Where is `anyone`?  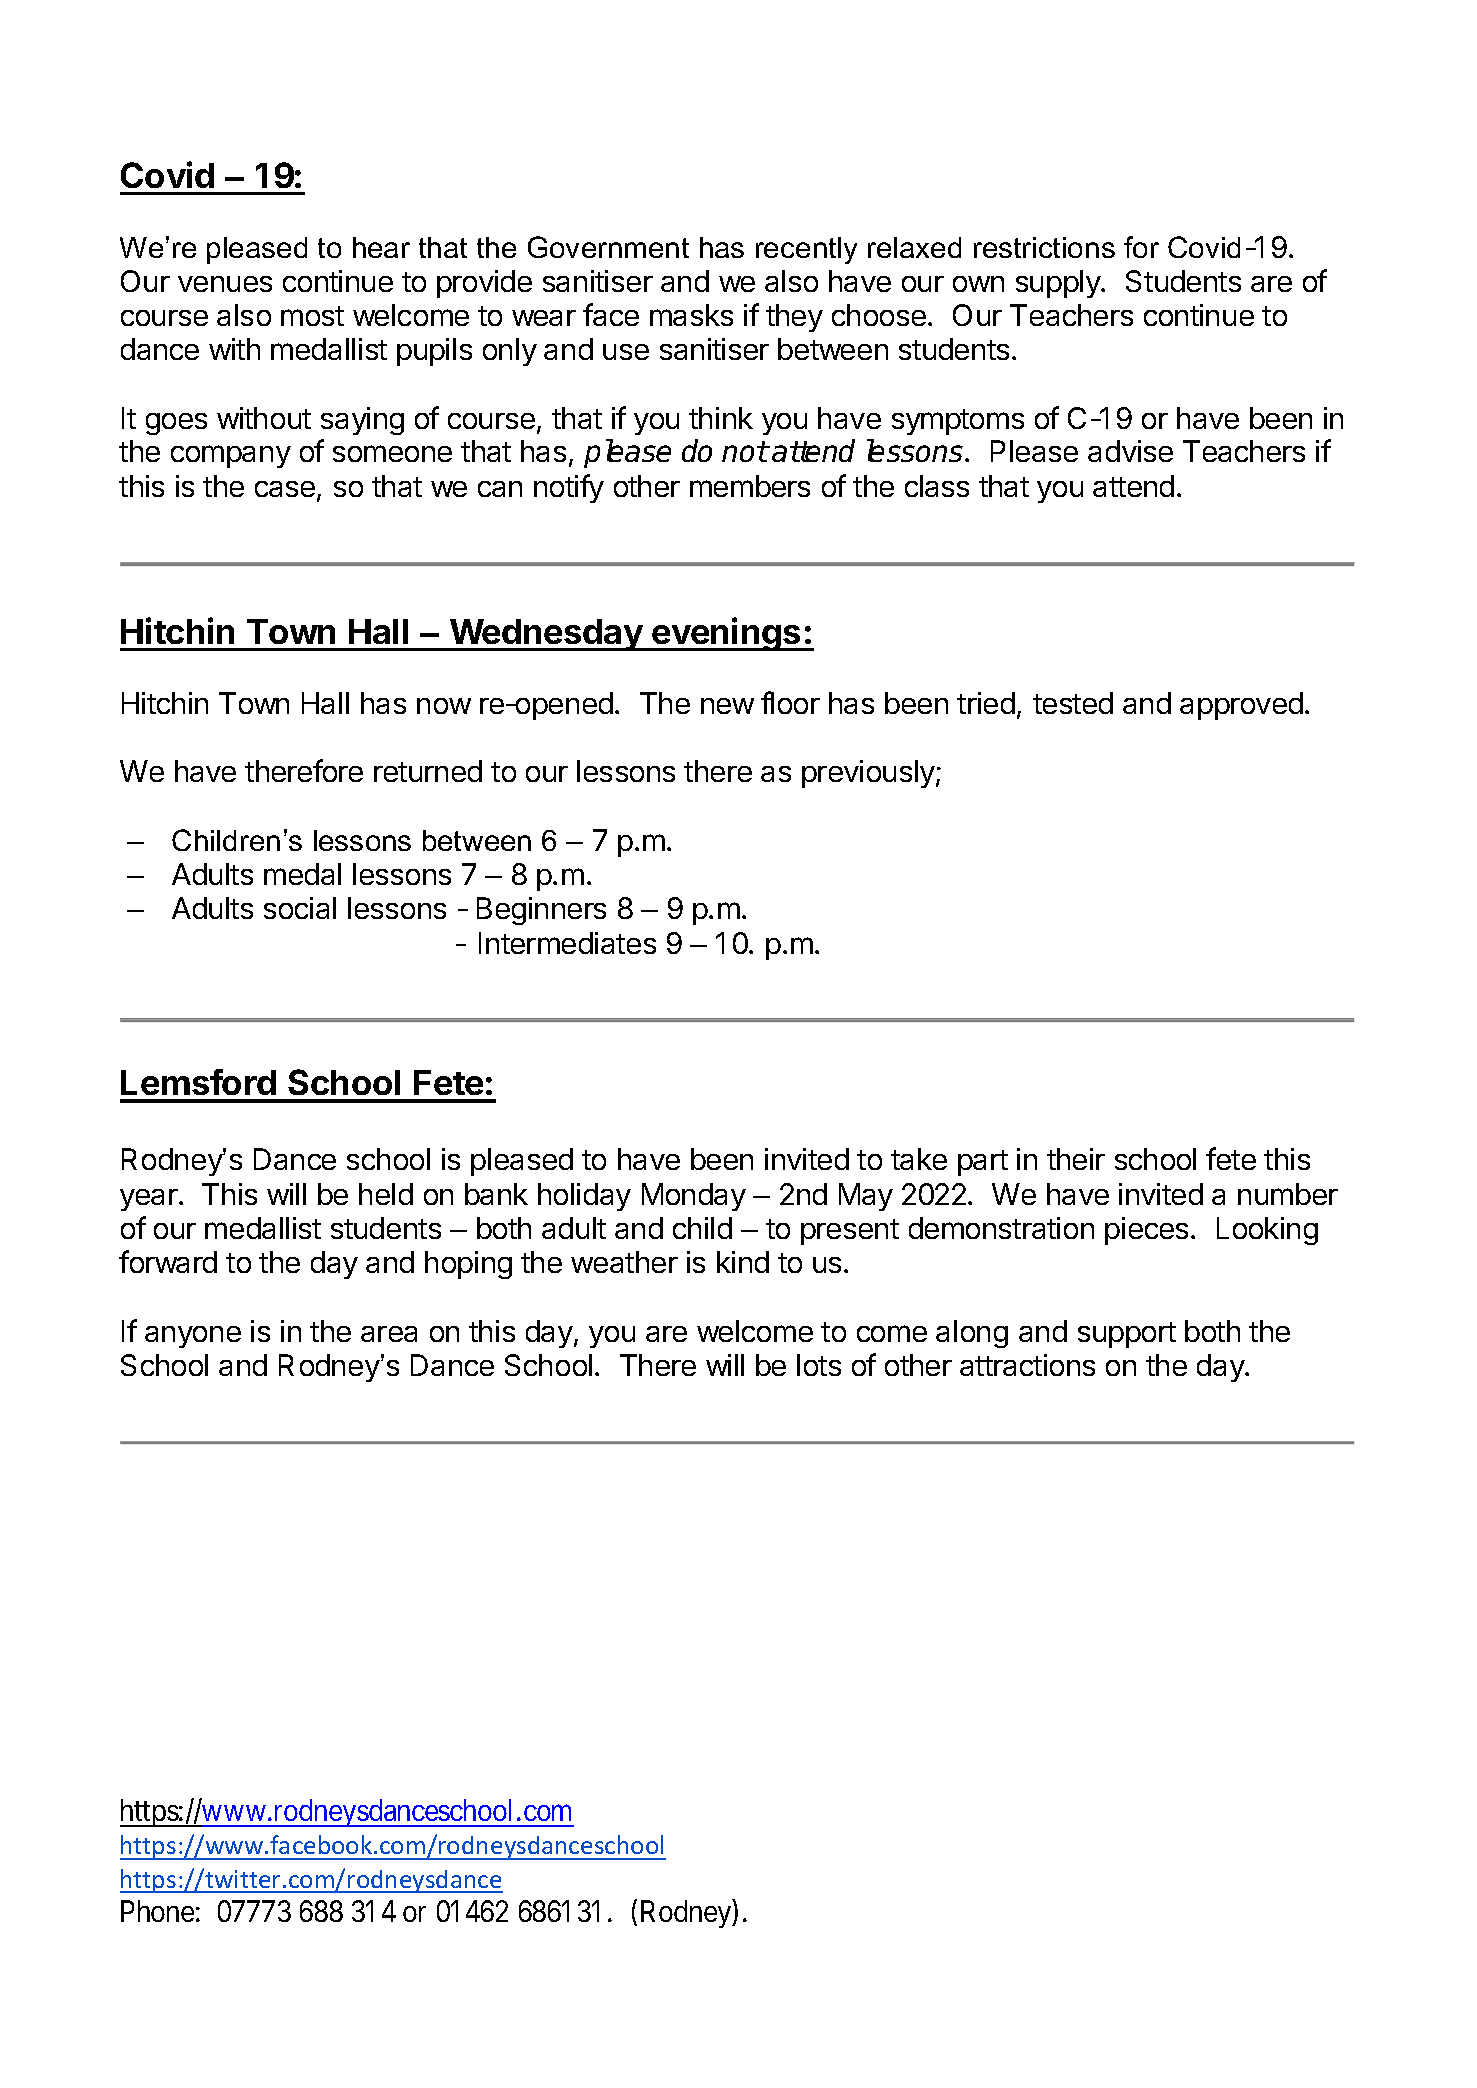 anyone is located at coordinates (193, 1337).
